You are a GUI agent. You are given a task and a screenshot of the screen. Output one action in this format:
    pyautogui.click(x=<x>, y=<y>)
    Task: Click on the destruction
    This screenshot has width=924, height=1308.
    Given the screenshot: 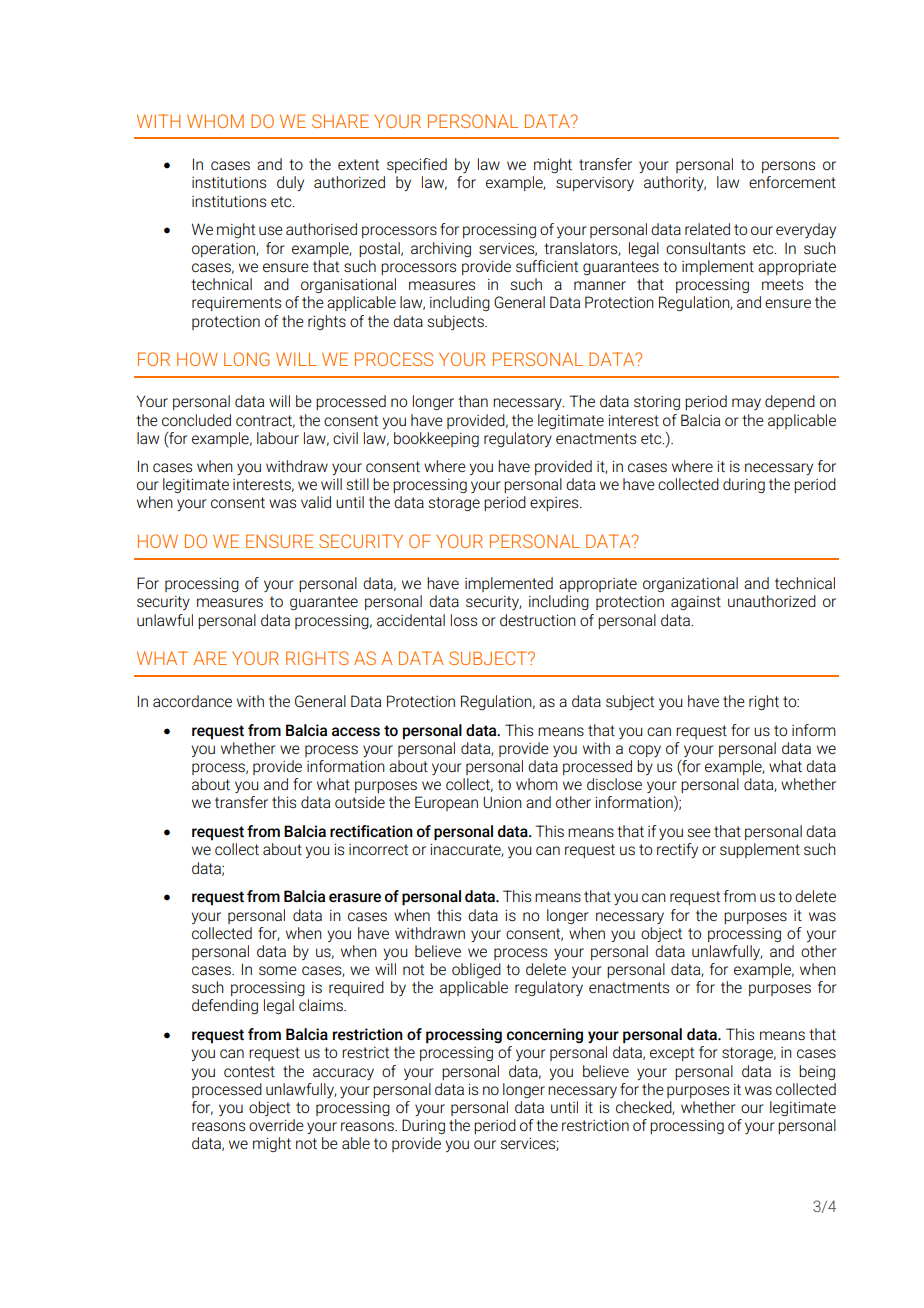 What is the action you would take?
    pyautogui.click(x=538, y=620)
